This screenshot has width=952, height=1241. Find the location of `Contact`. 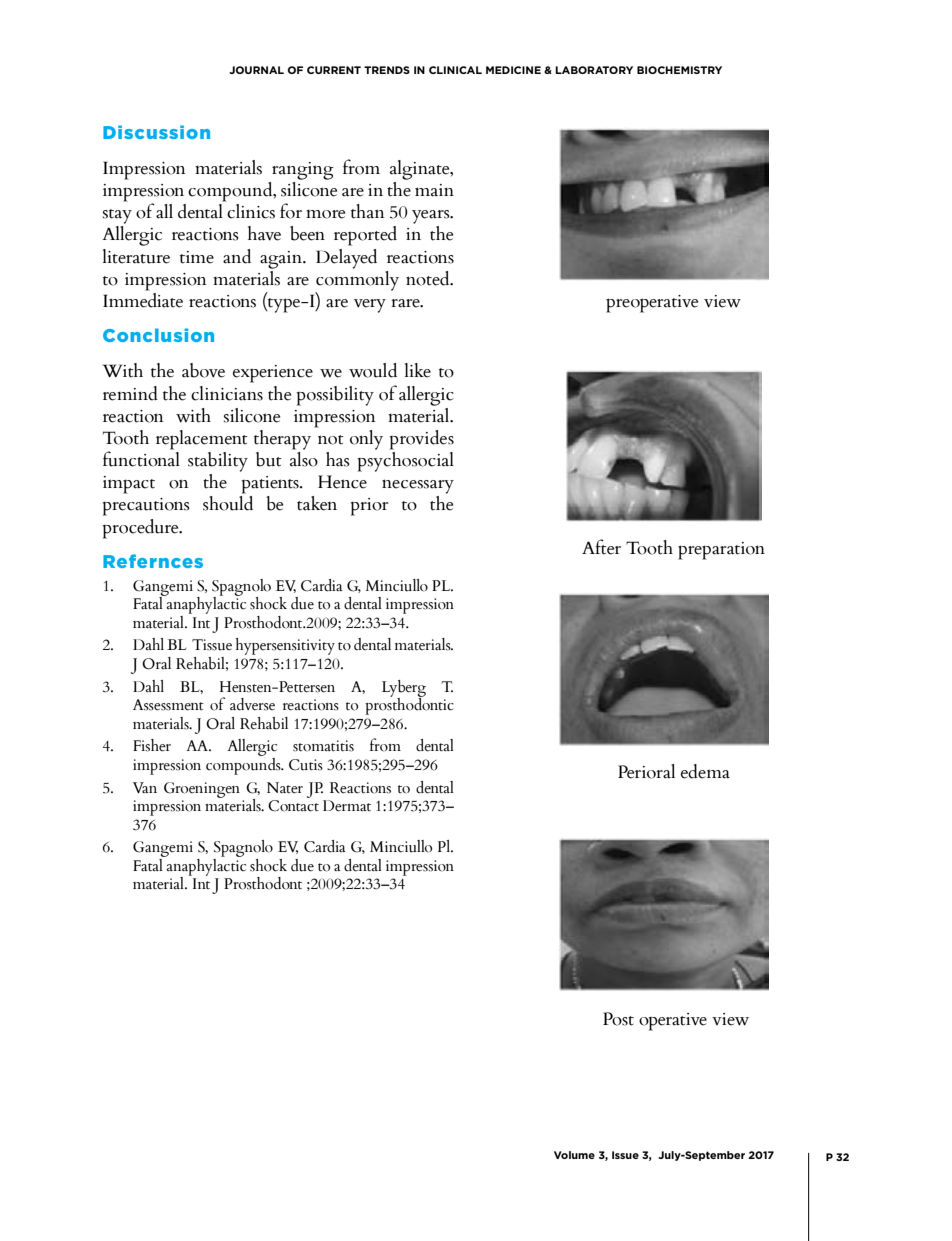

Contact is located at coordinates (293, 806).
